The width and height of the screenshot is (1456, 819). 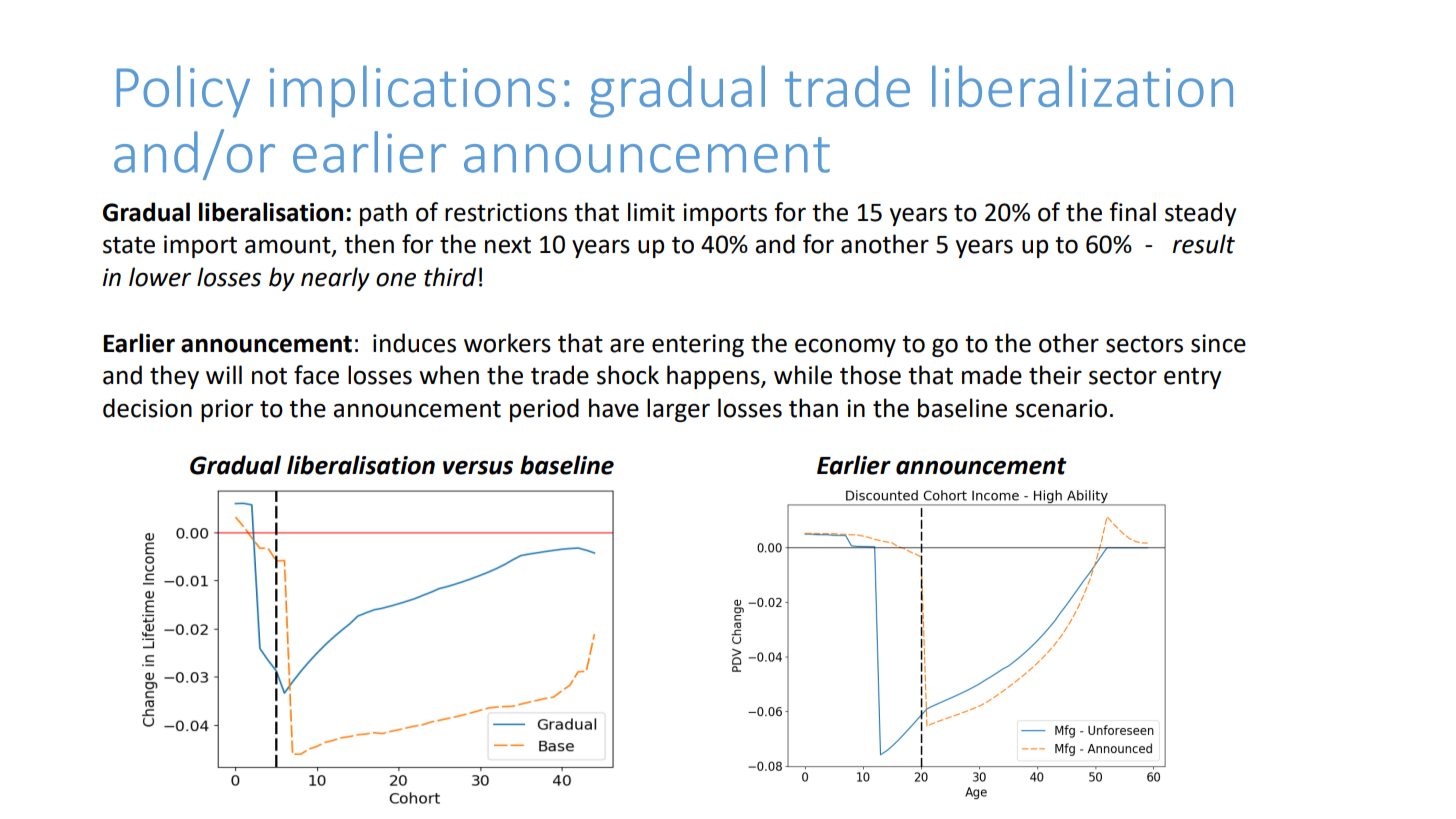 What do you see at coordinates (1204, 244) in the screenshot?
I see `result` at bounding box center [1204, 244].
